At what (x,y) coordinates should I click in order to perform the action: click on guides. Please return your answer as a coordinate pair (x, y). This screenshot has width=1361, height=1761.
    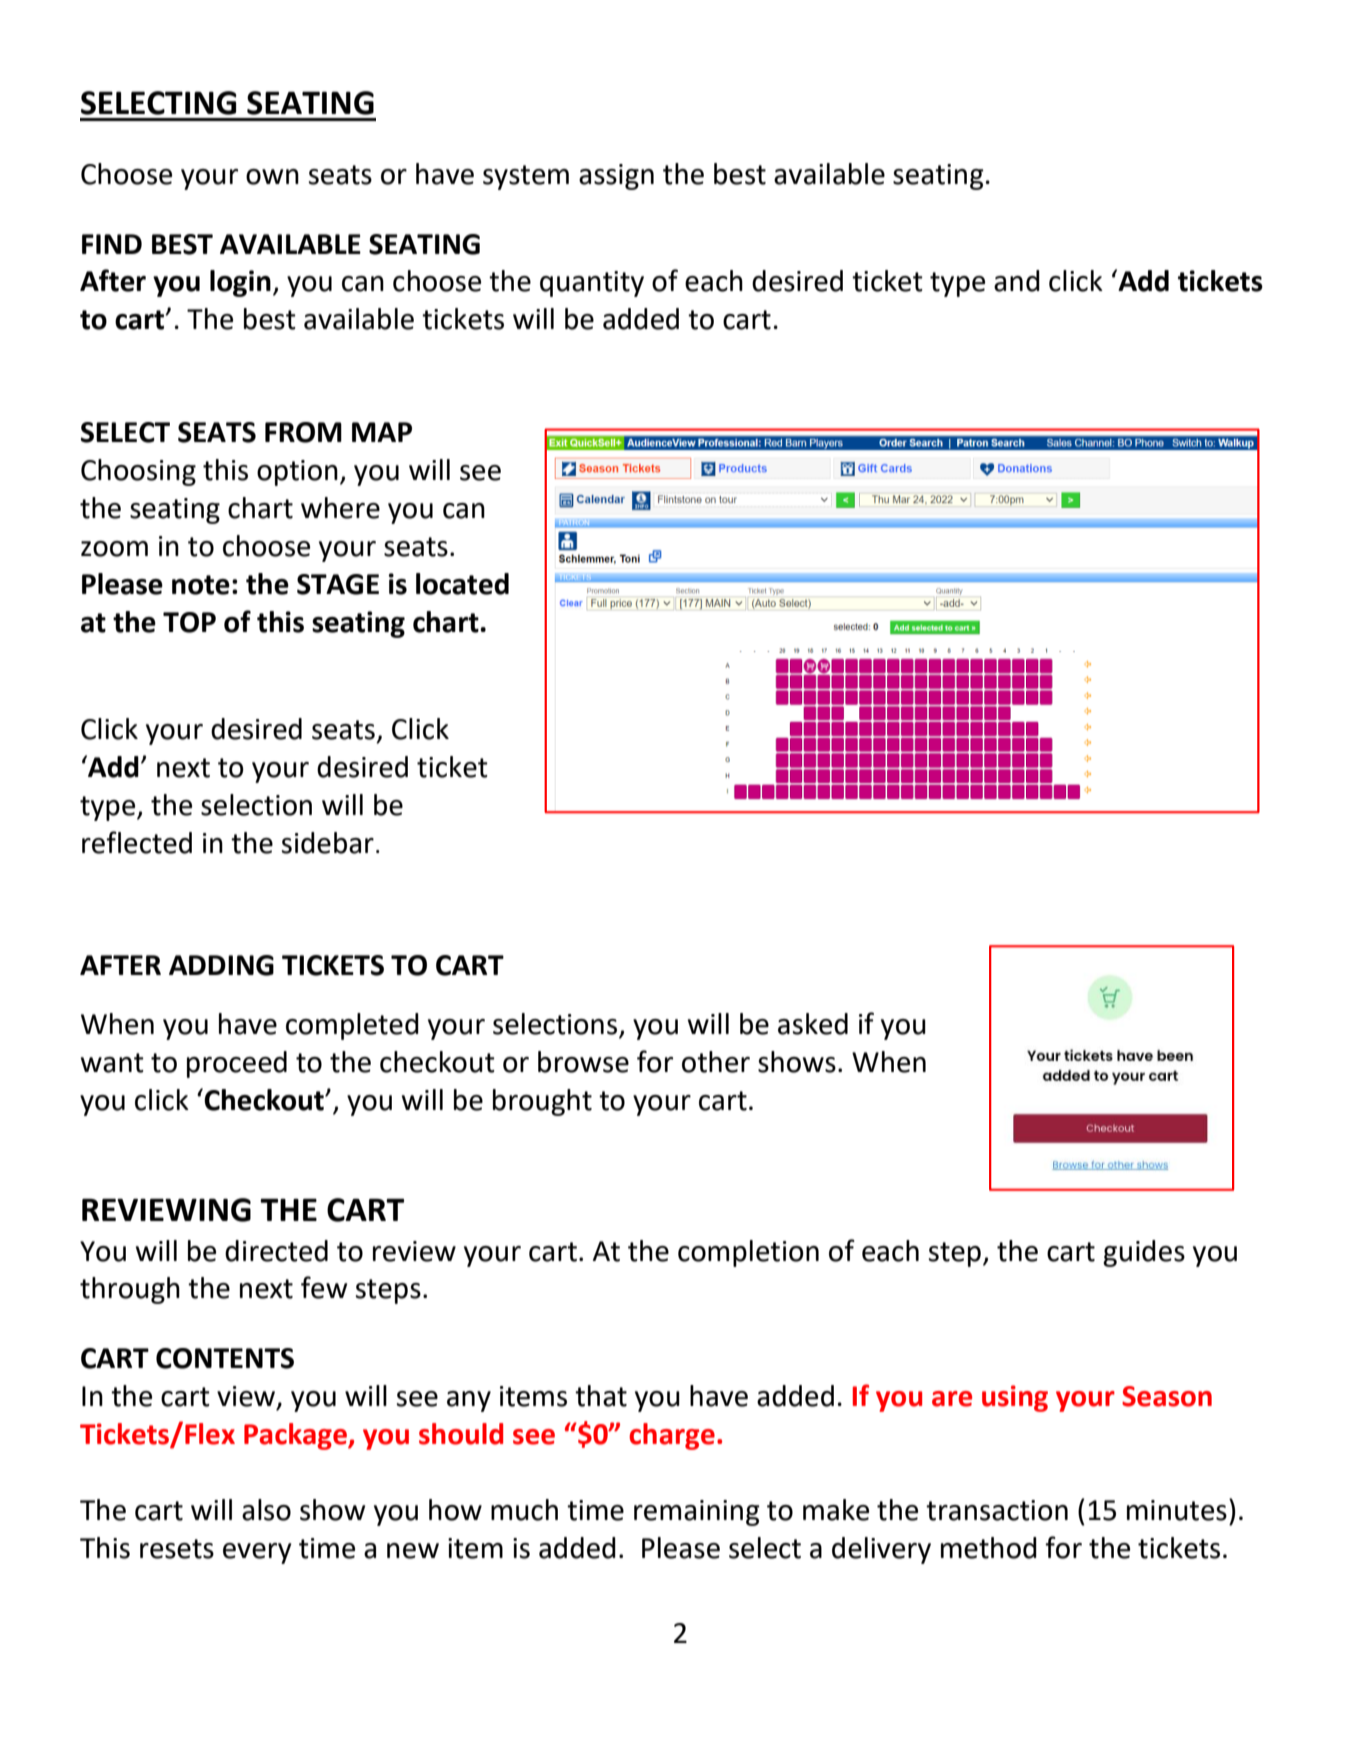
    Looking at the image, I should click on (1144, 1253).
